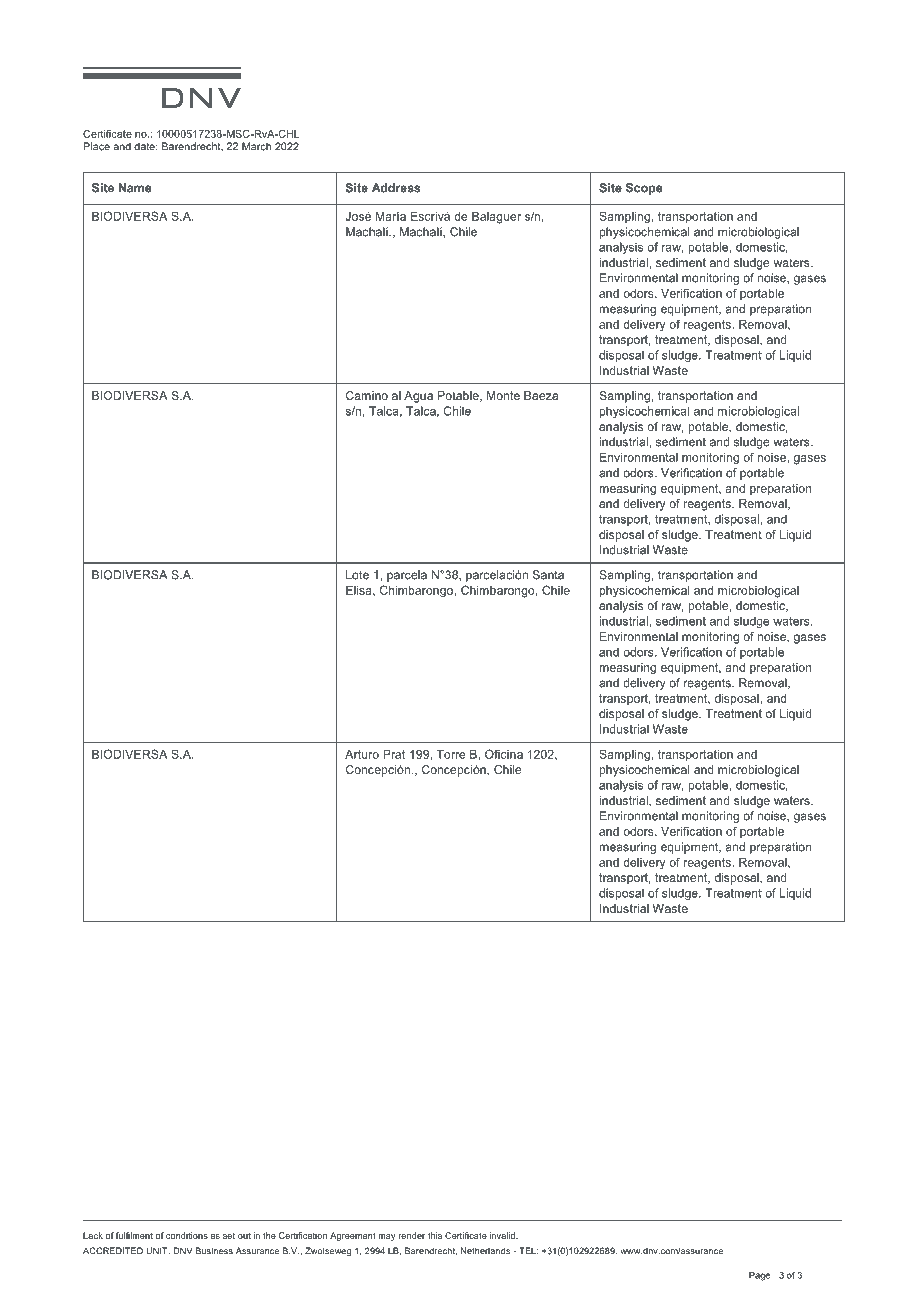  What do you see at coordinates (503, 1235) in the image?
I see `invalid` at bounding box center [503, 1235].
